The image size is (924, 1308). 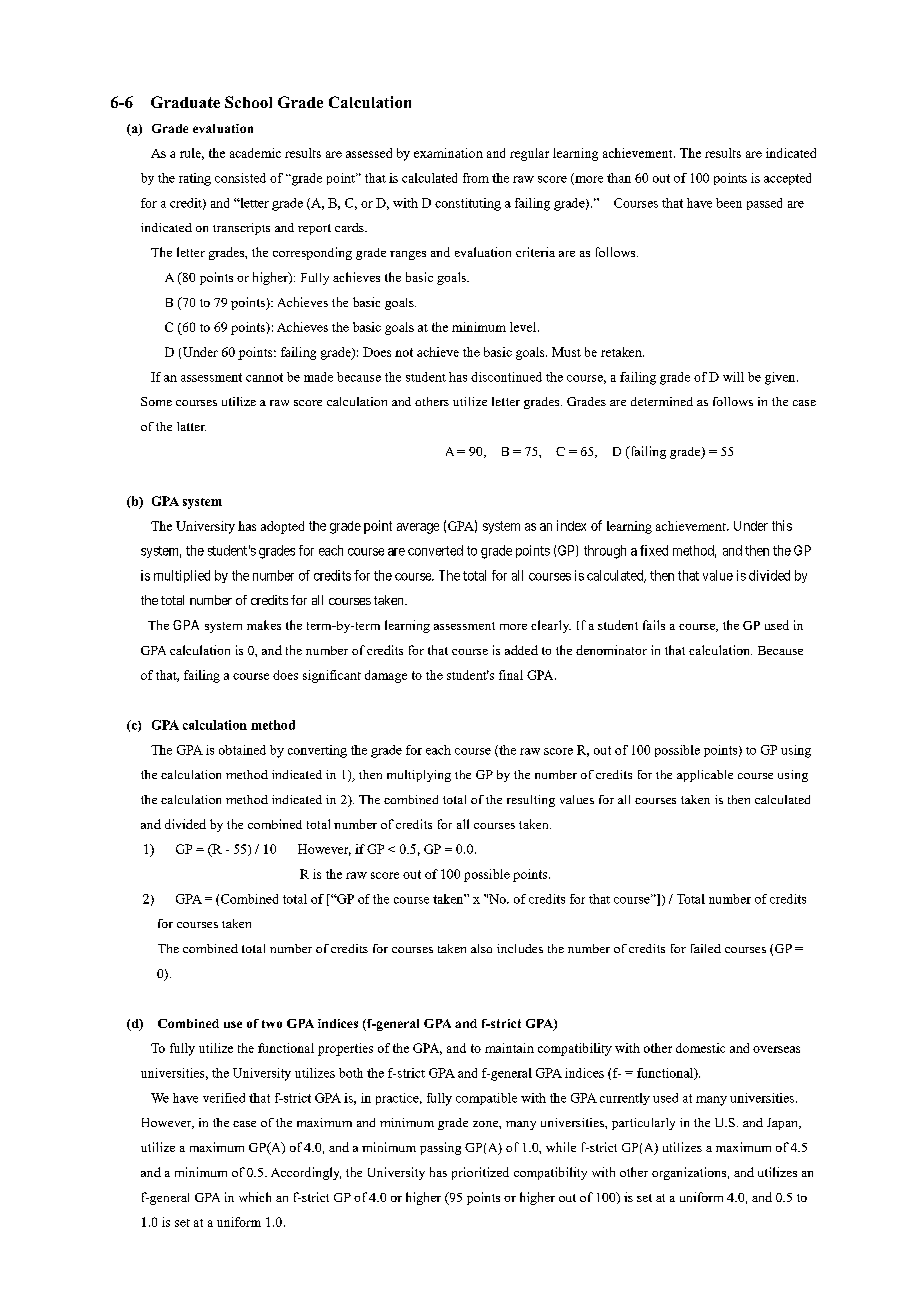 What do you see at coordinates (264, 625) in the image?
I see `makes` at bounding box center [264, 625].
